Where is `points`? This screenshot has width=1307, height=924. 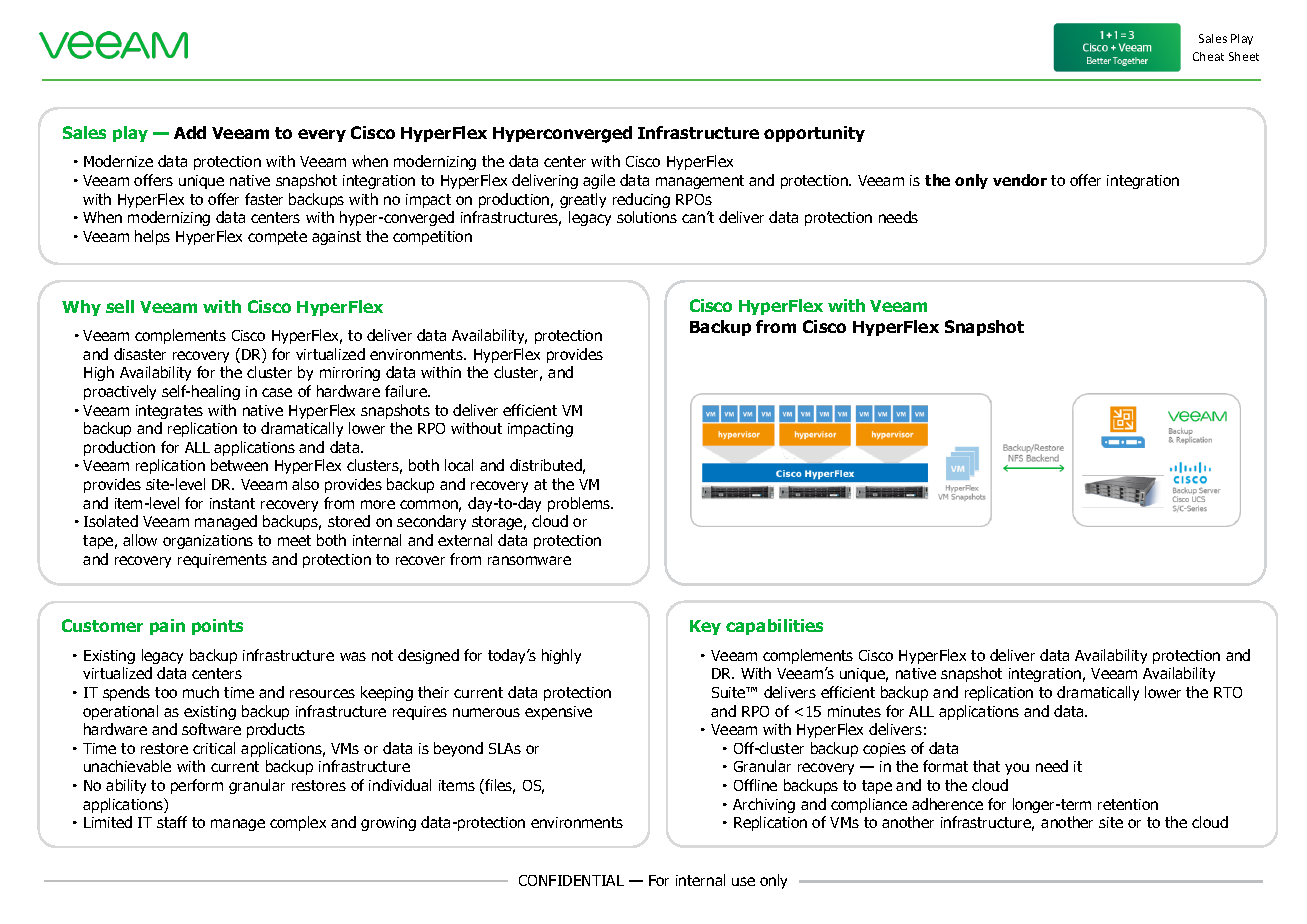
points is located at coordinates (217, 627).
